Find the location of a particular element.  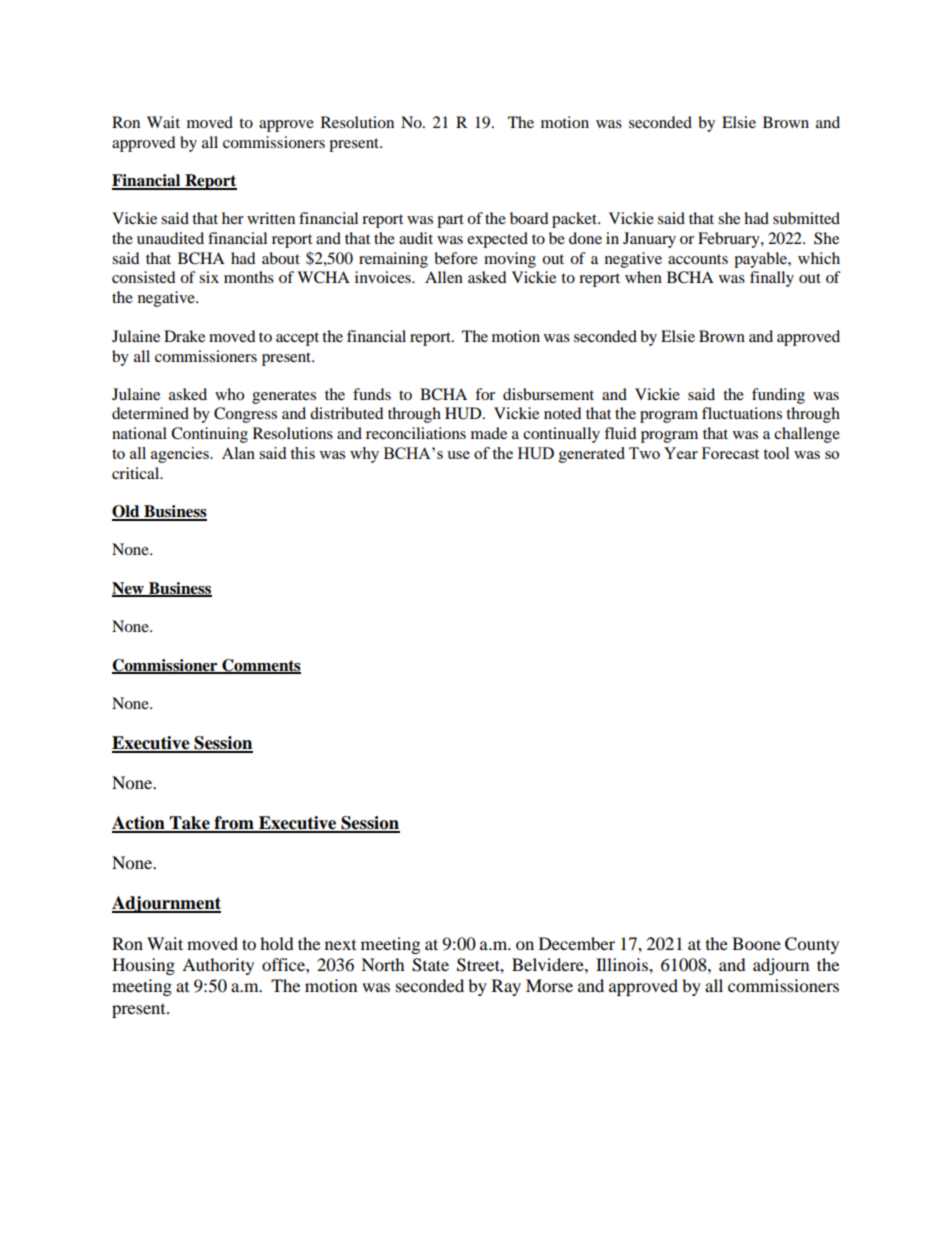

Boone is located at coordinates (756, 943).
